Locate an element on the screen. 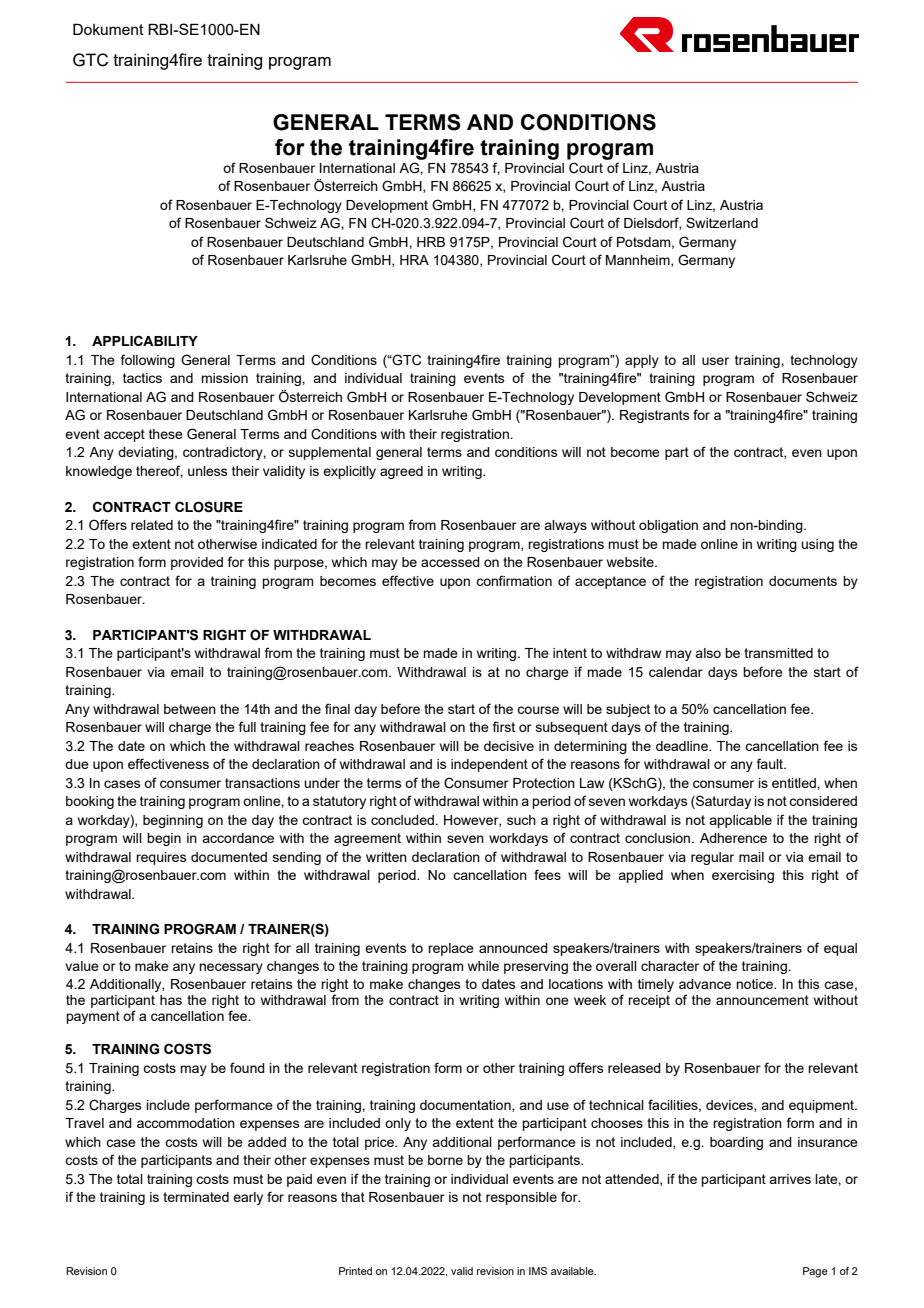 The image size is (924, 1308). between is located at coordinates (190, 709).
